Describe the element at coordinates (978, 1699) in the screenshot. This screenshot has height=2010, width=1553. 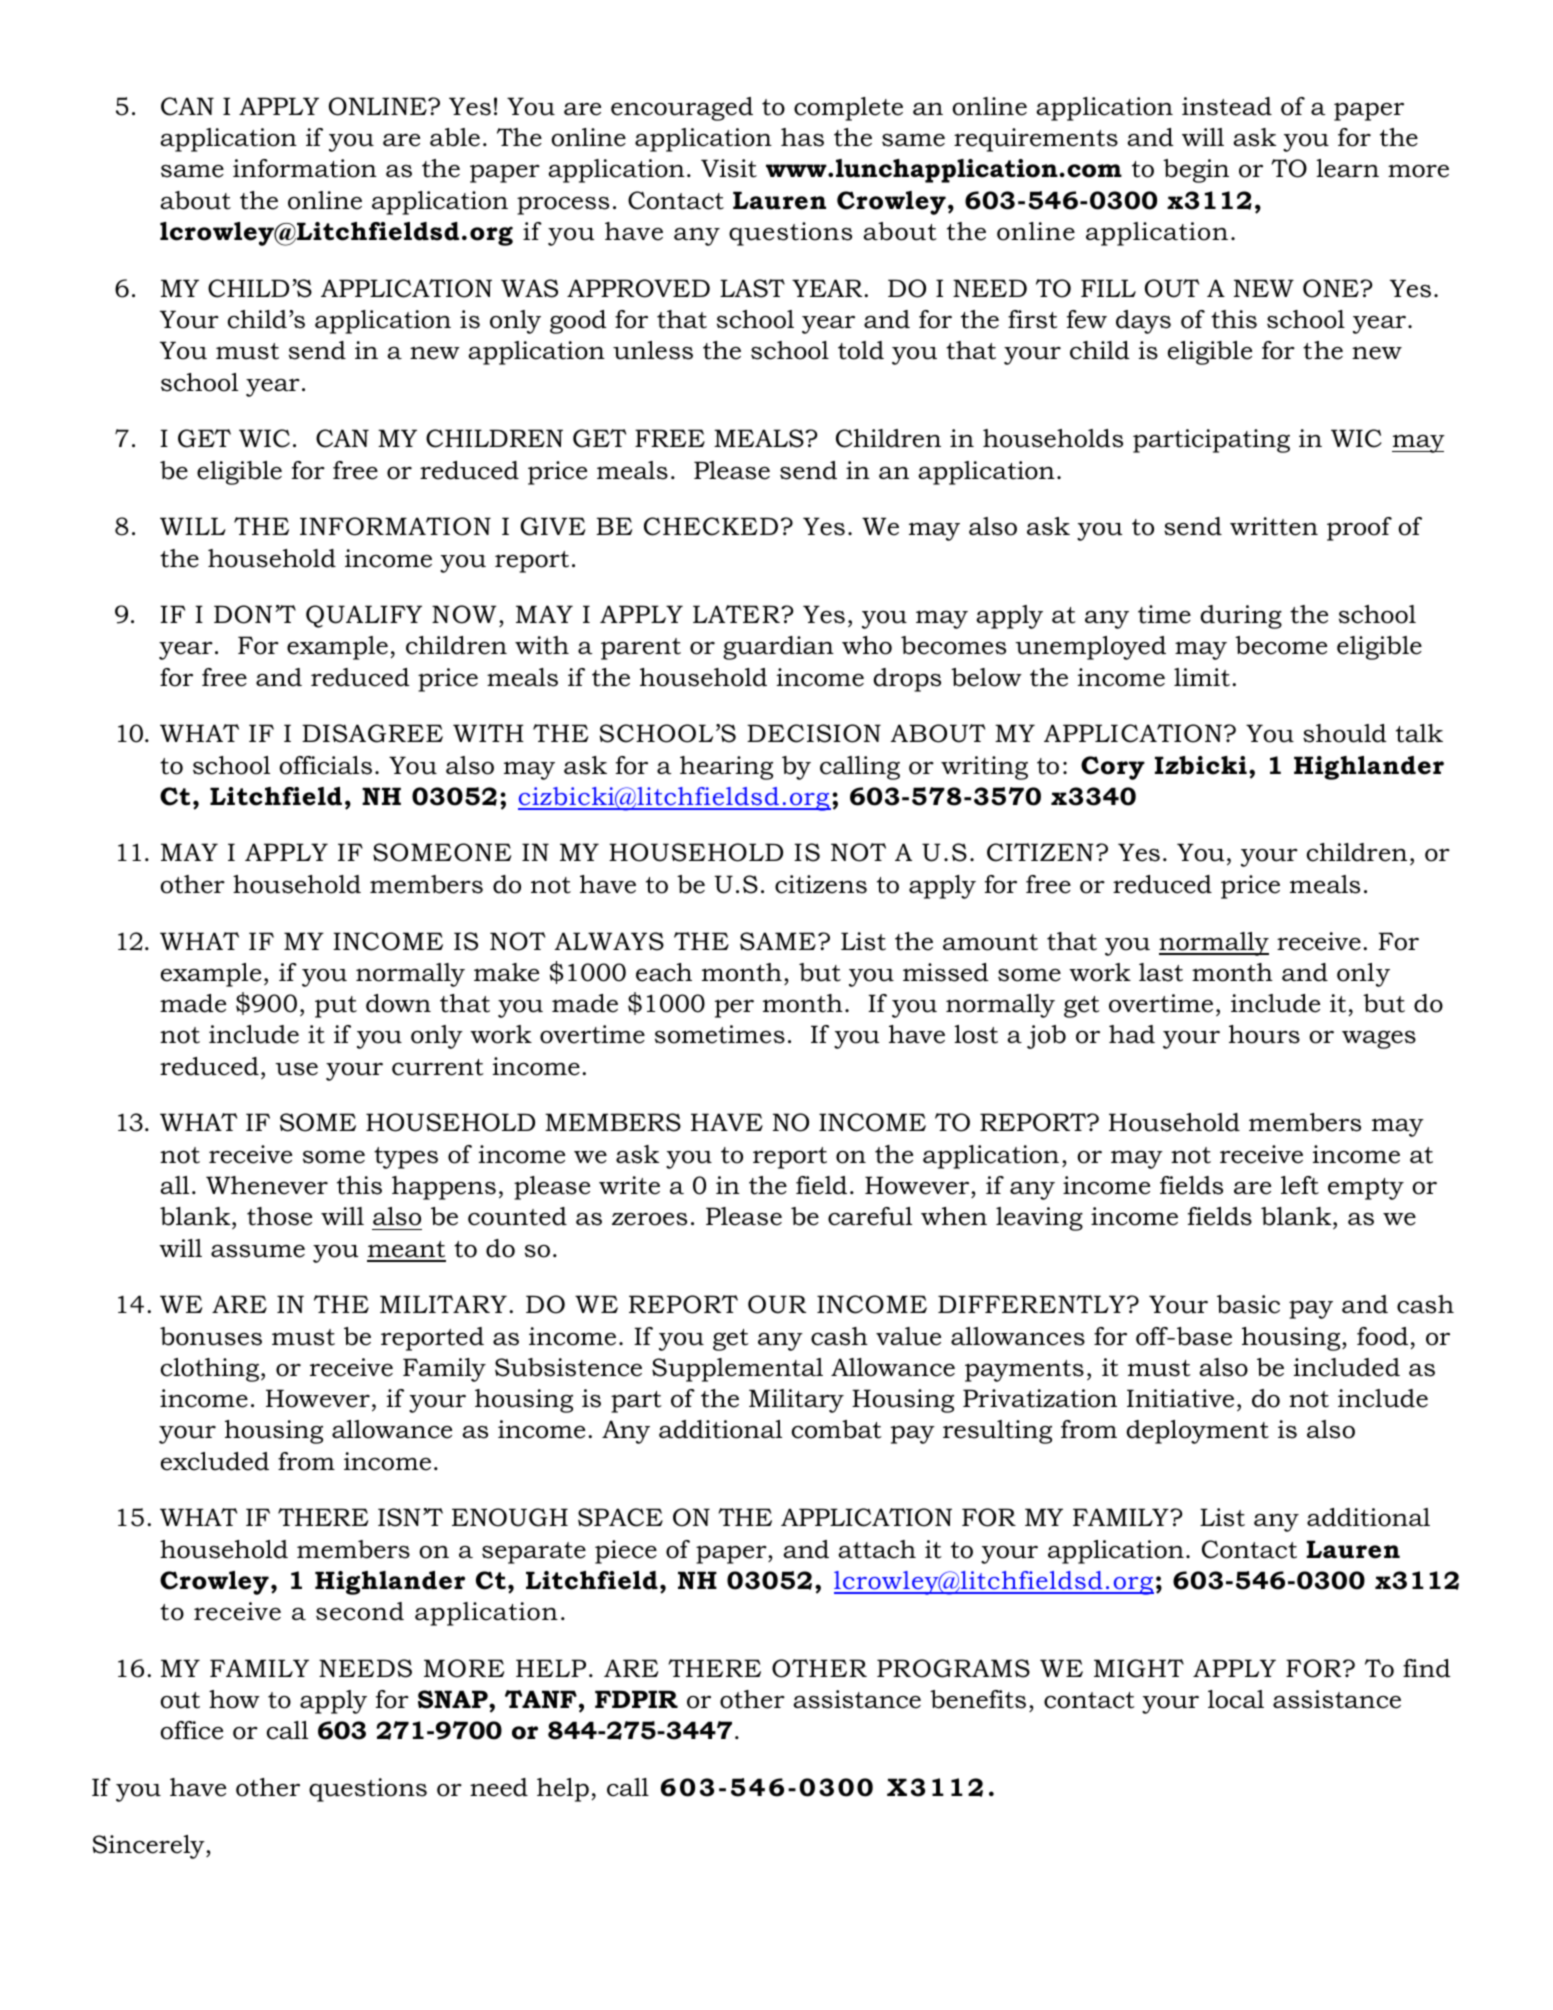
I see `benefits` at that location.
